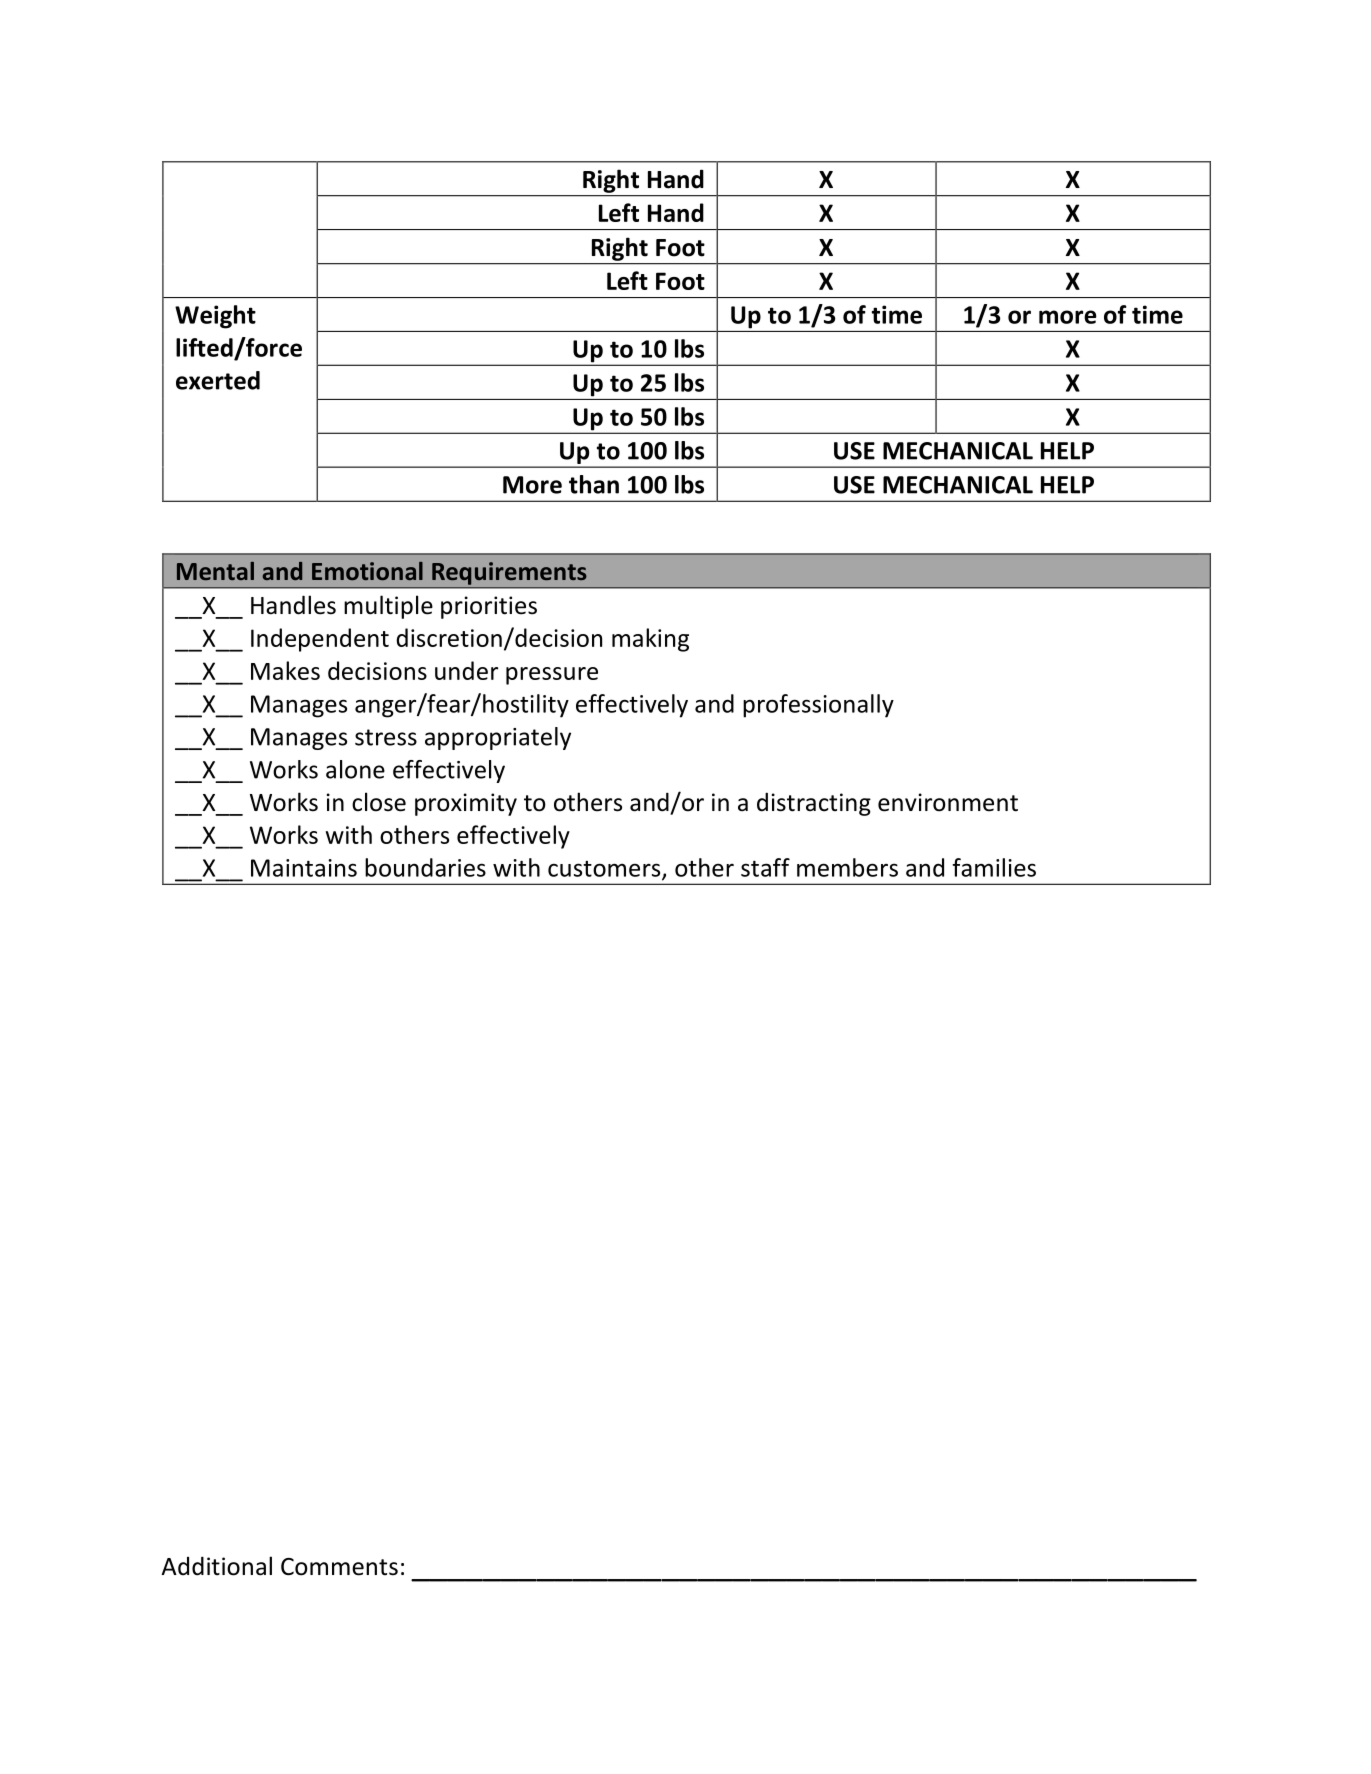  I want to click on customers, so click(605, 870).
